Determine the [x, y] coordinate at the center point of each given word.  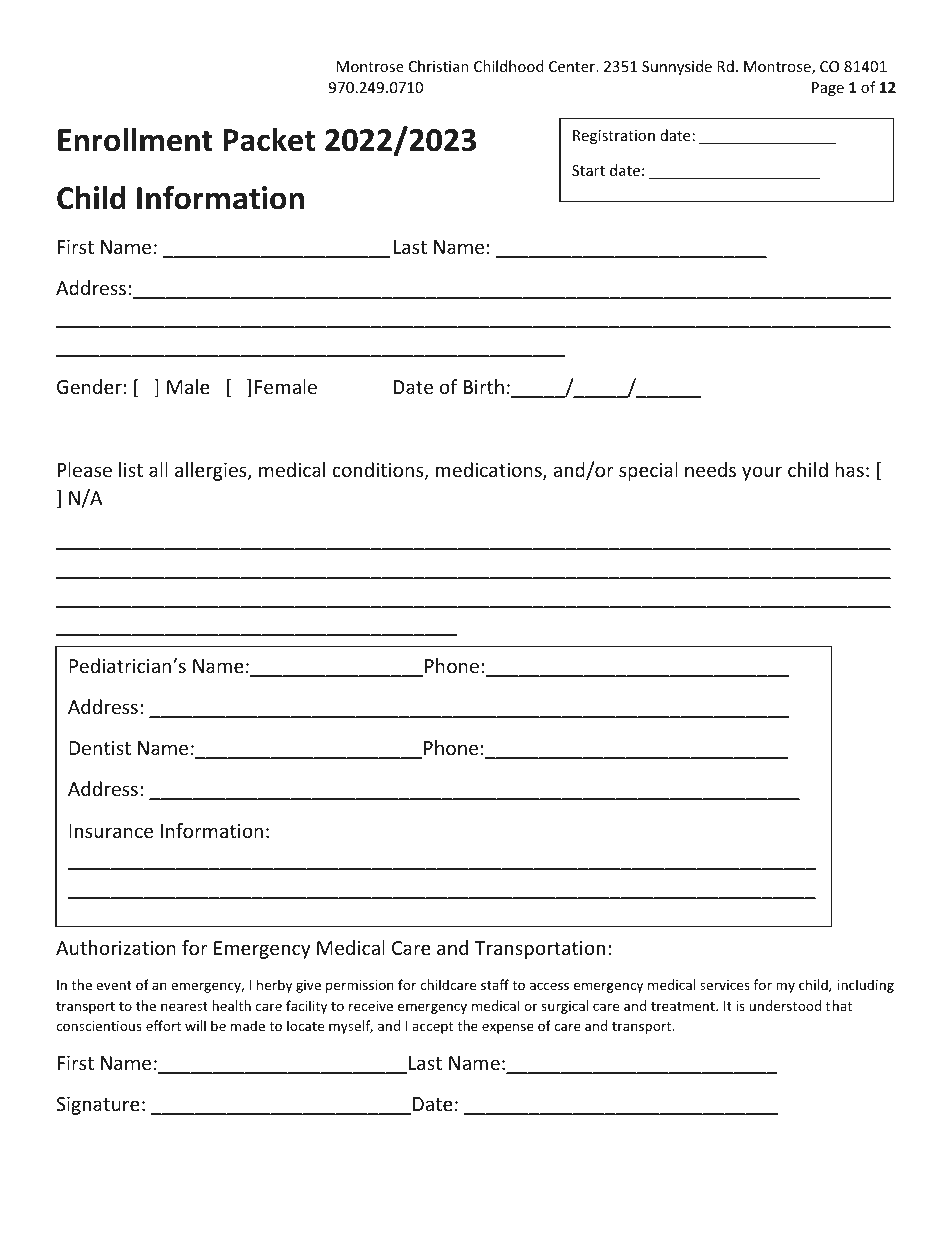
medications [490, 471]
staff [495, 984]
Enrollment [135, 139]
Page [828, 89]
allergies [212, 471]
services [725, 985]
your [762, 473]
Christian [439, 66]
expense [508, 1028]
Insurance [111, 831]
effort [163, 1025]
